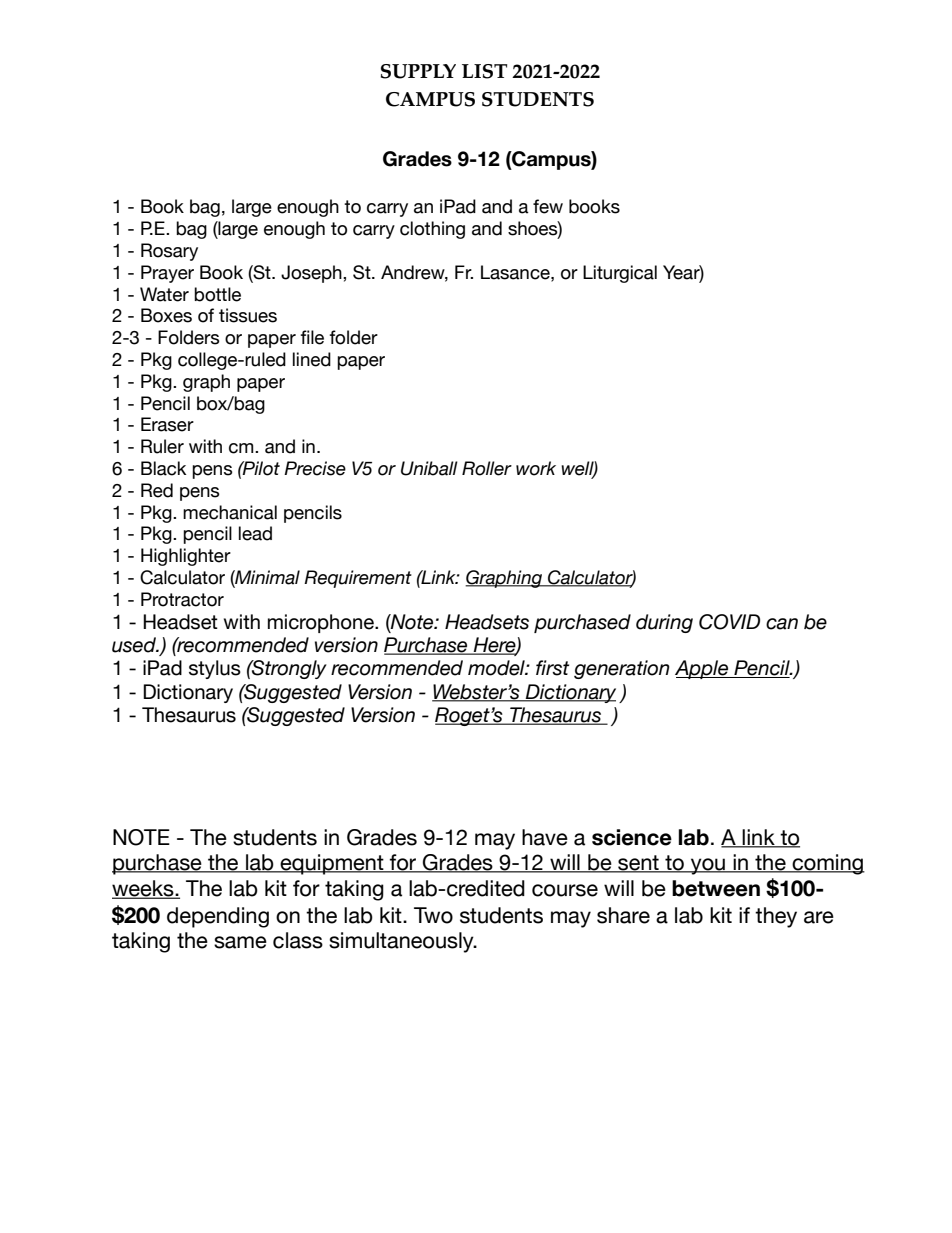  Describe the element at coordinates (484, 71) in the screenshot. I see `LIST` at that location.
